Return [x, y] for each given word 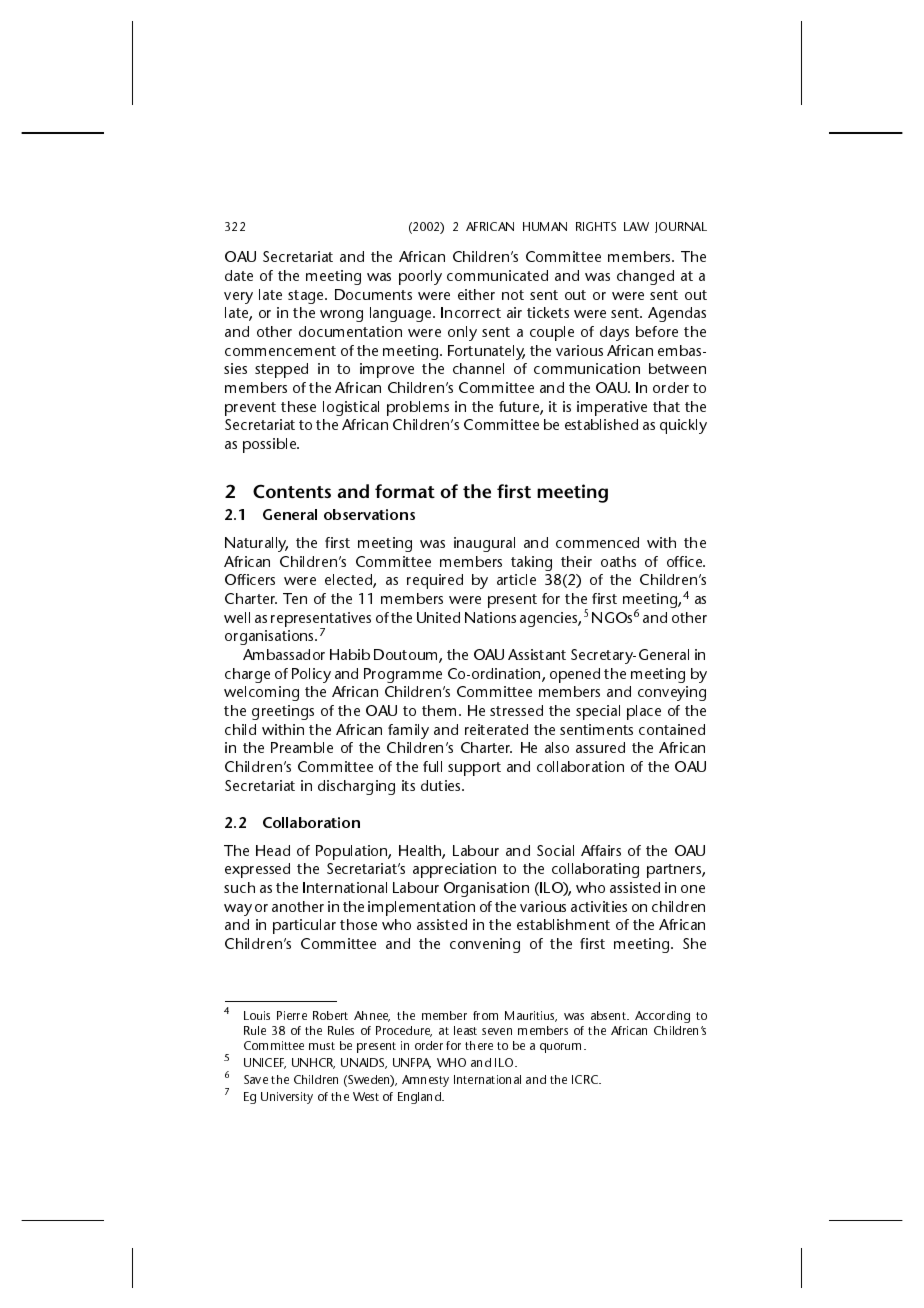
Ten [295, 598]
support [474, 769]
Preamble [302, 747]
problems [418, 408]
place [644, 712]
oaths [618, 561]
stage [307, 297]
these [298, 406]
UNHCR [313, 1063]
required [435, 581]
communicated [497, 275]
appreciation [454, 870]
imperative [612, 408]
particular [304, 926]
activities [599, 906]
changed [645, 277]
